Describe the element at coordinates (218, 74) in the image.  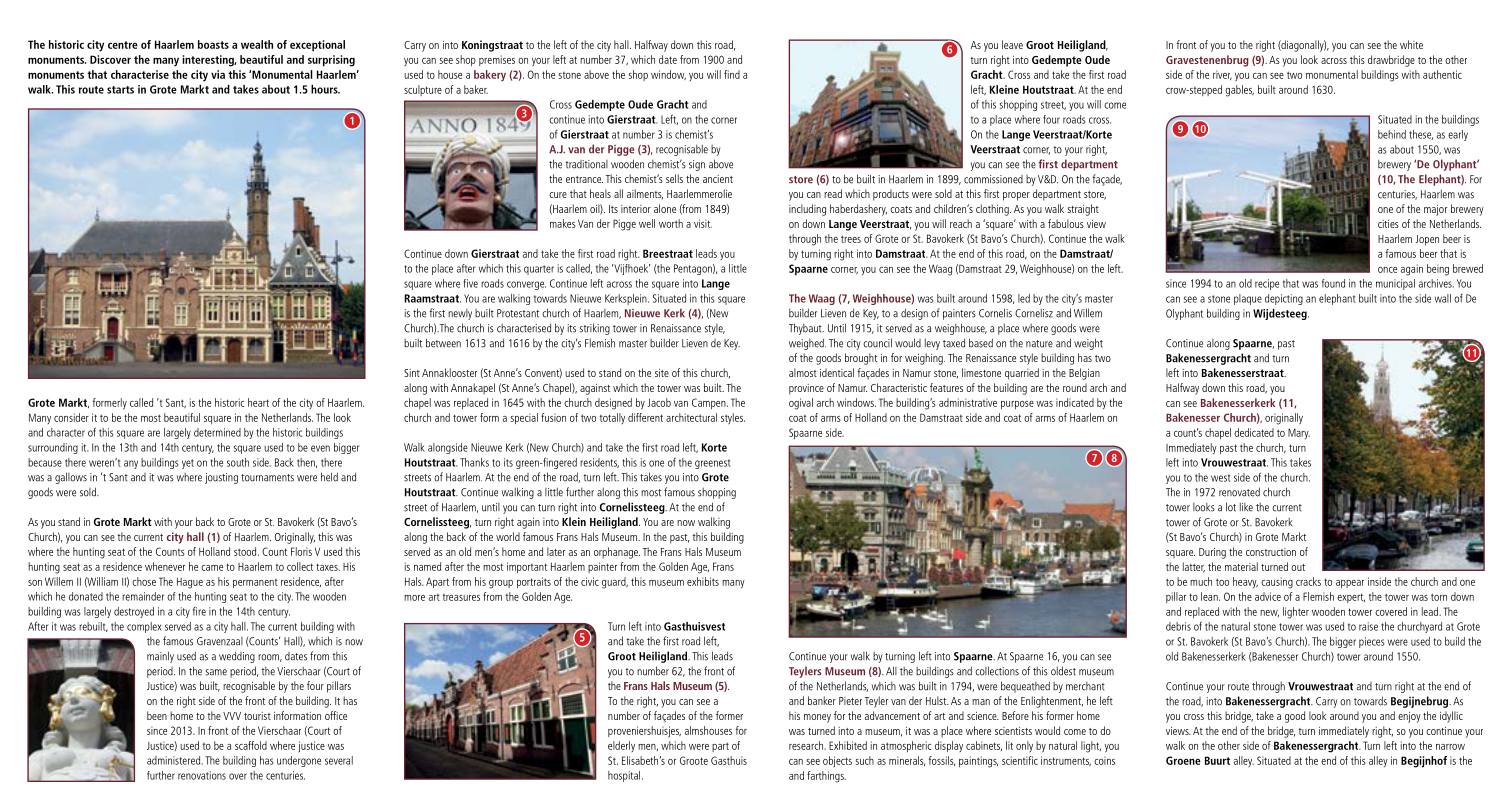
I see `via` at that location.
